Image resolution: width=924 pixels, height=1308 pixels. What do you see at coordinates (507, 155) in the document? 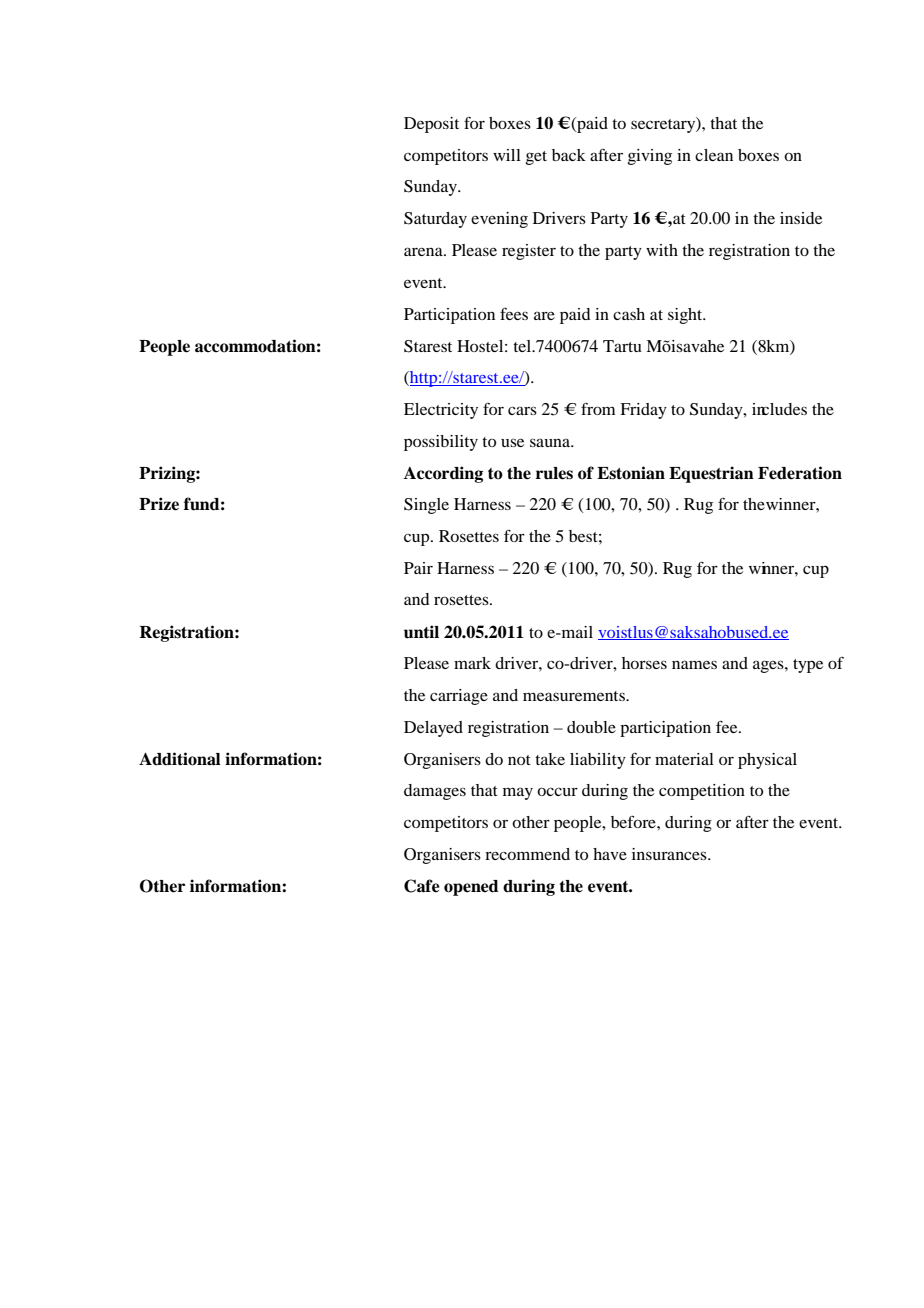
I see `will` at bounding box center [507, 155].
